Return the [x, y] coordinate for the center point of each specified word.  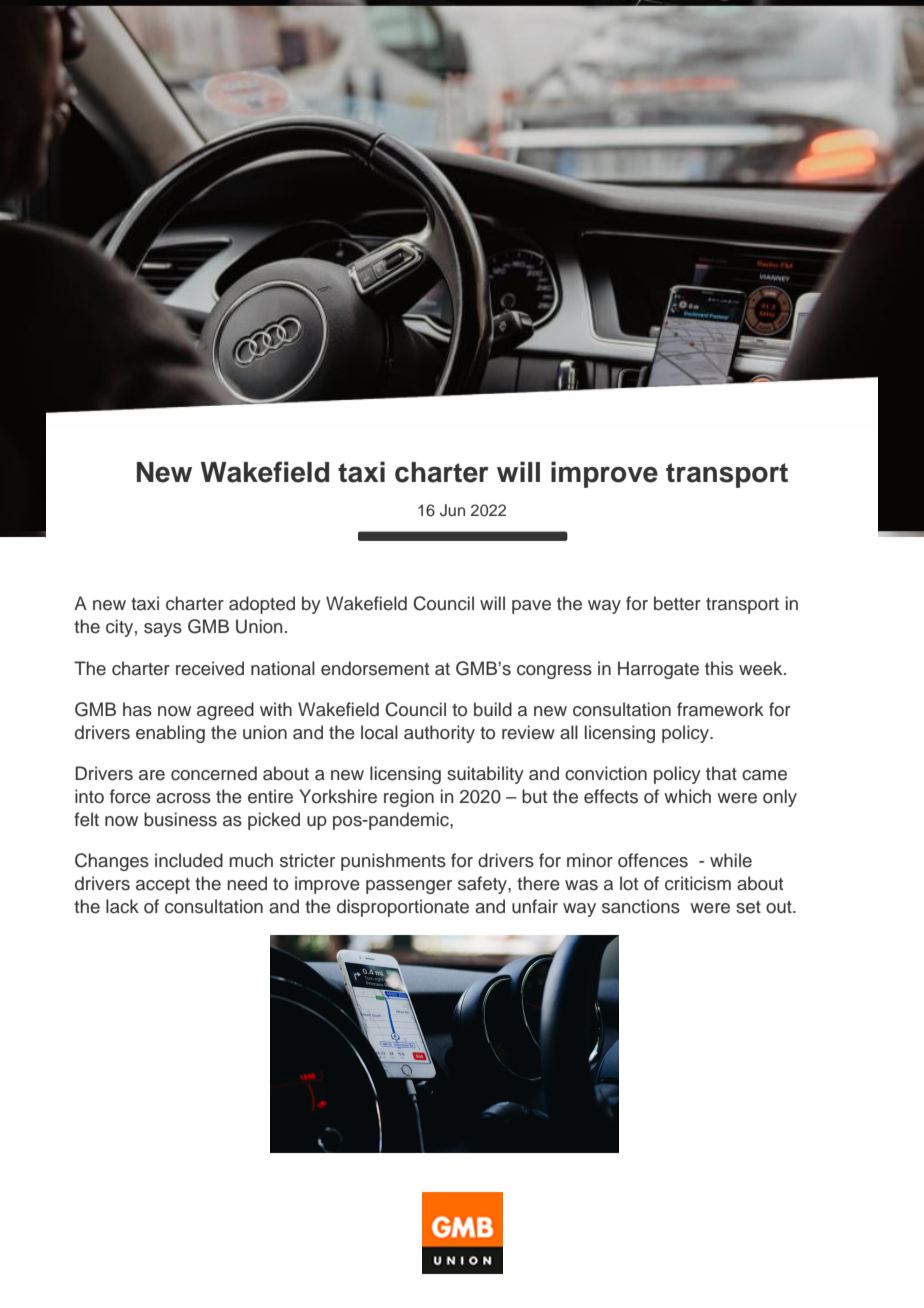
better [677, 603]
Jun [452, 510]
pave [531, 607]
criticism [698, 883]
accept [163, 886]
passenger [409, 887]
